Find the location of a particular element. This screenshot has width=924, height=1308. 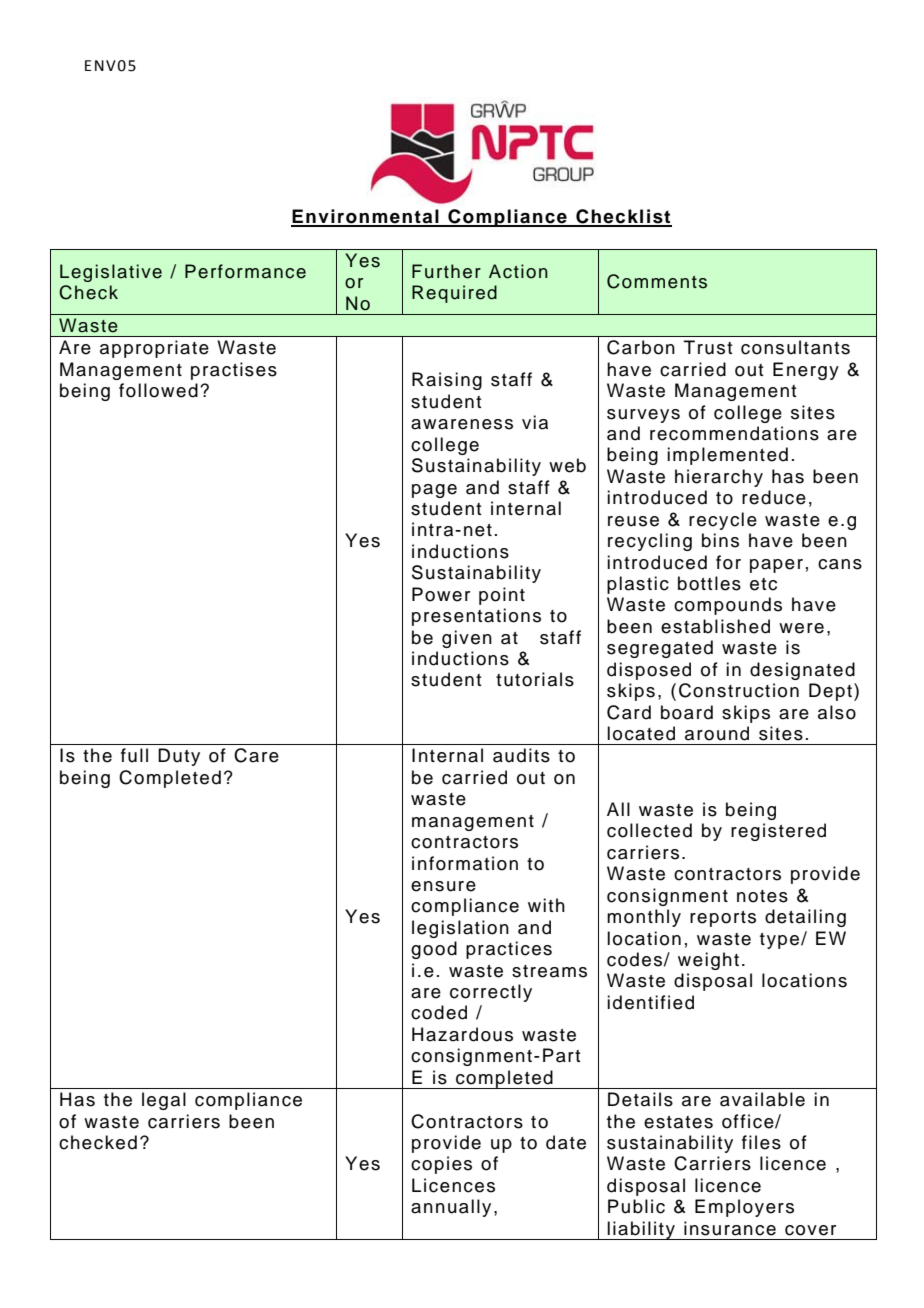

Employers is located at coordinates (744, 1208).
